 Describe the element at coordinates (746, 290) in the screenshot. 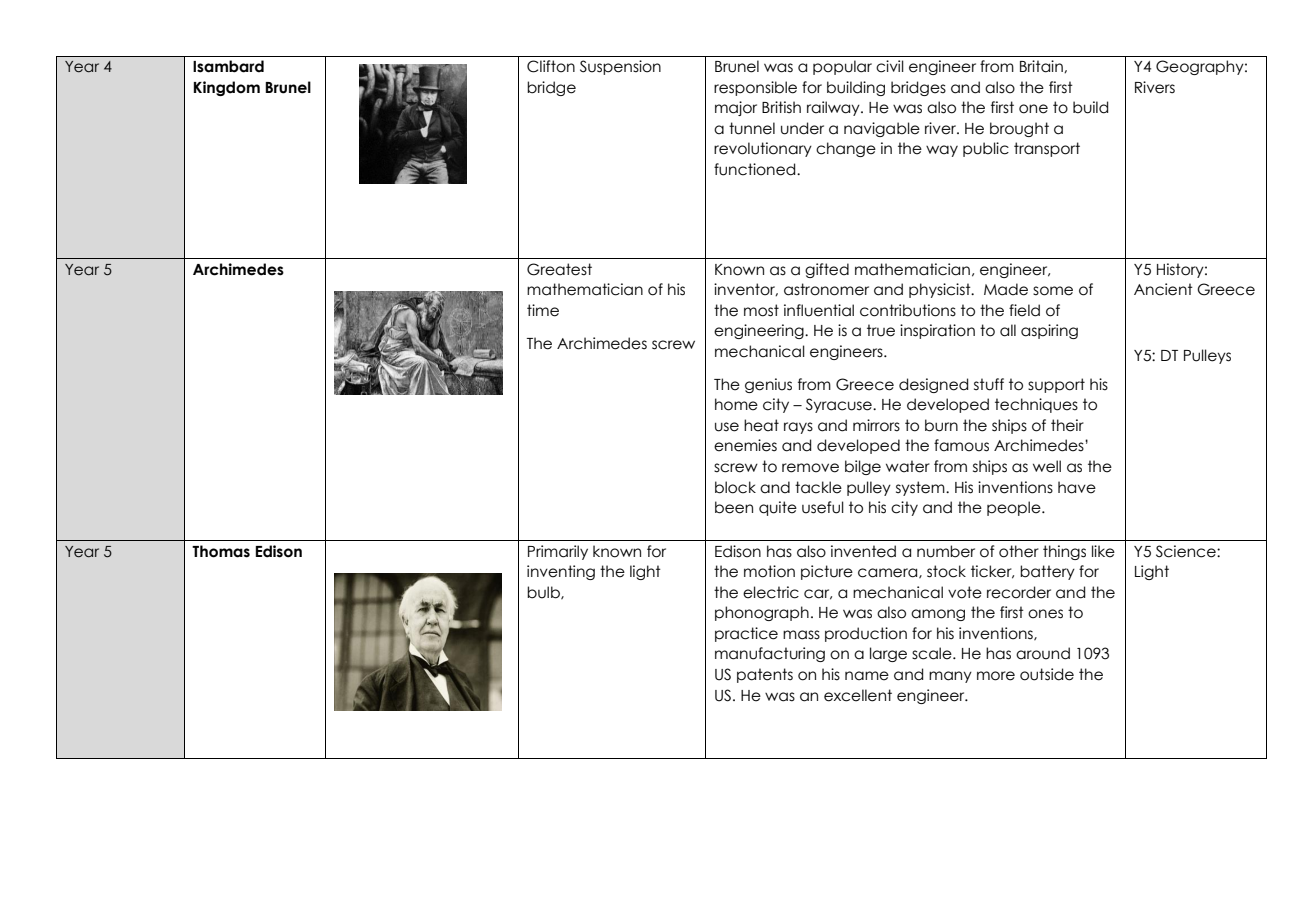

I see `inventor` at that location.
